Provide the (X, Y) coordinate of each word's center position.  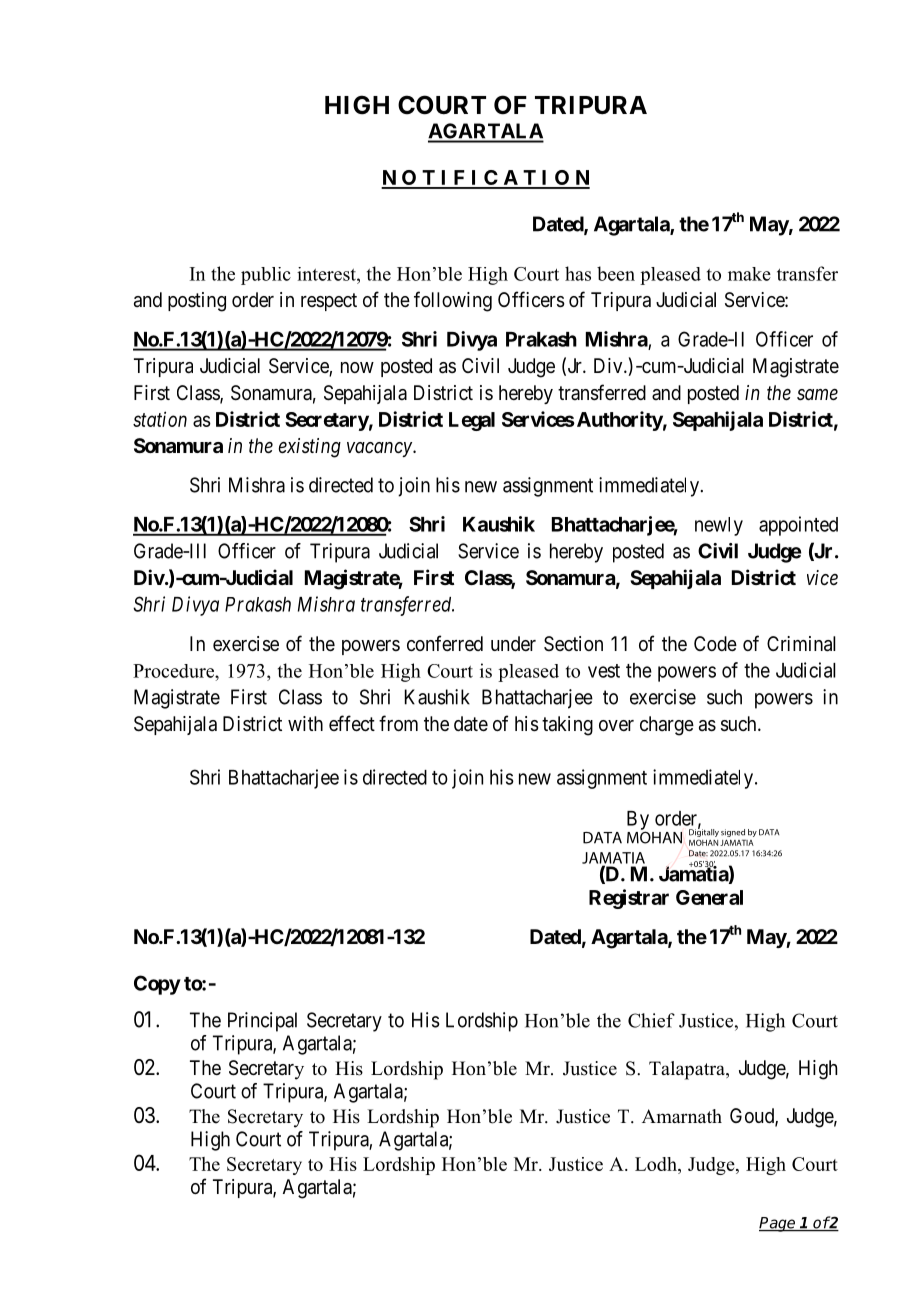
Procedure (174, 671)
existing (310, 448)
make (749, 274)
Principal (262, 1022)
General (709, 897)
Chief (651, 1020)
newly (719, 526)
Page (778, 1224)
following (453, 301)
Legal (472, 421)
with (305, 723)
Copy (157, 985)
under (513, 643)
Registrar (629, 899)
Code (715, 643)
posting (197, 302)
